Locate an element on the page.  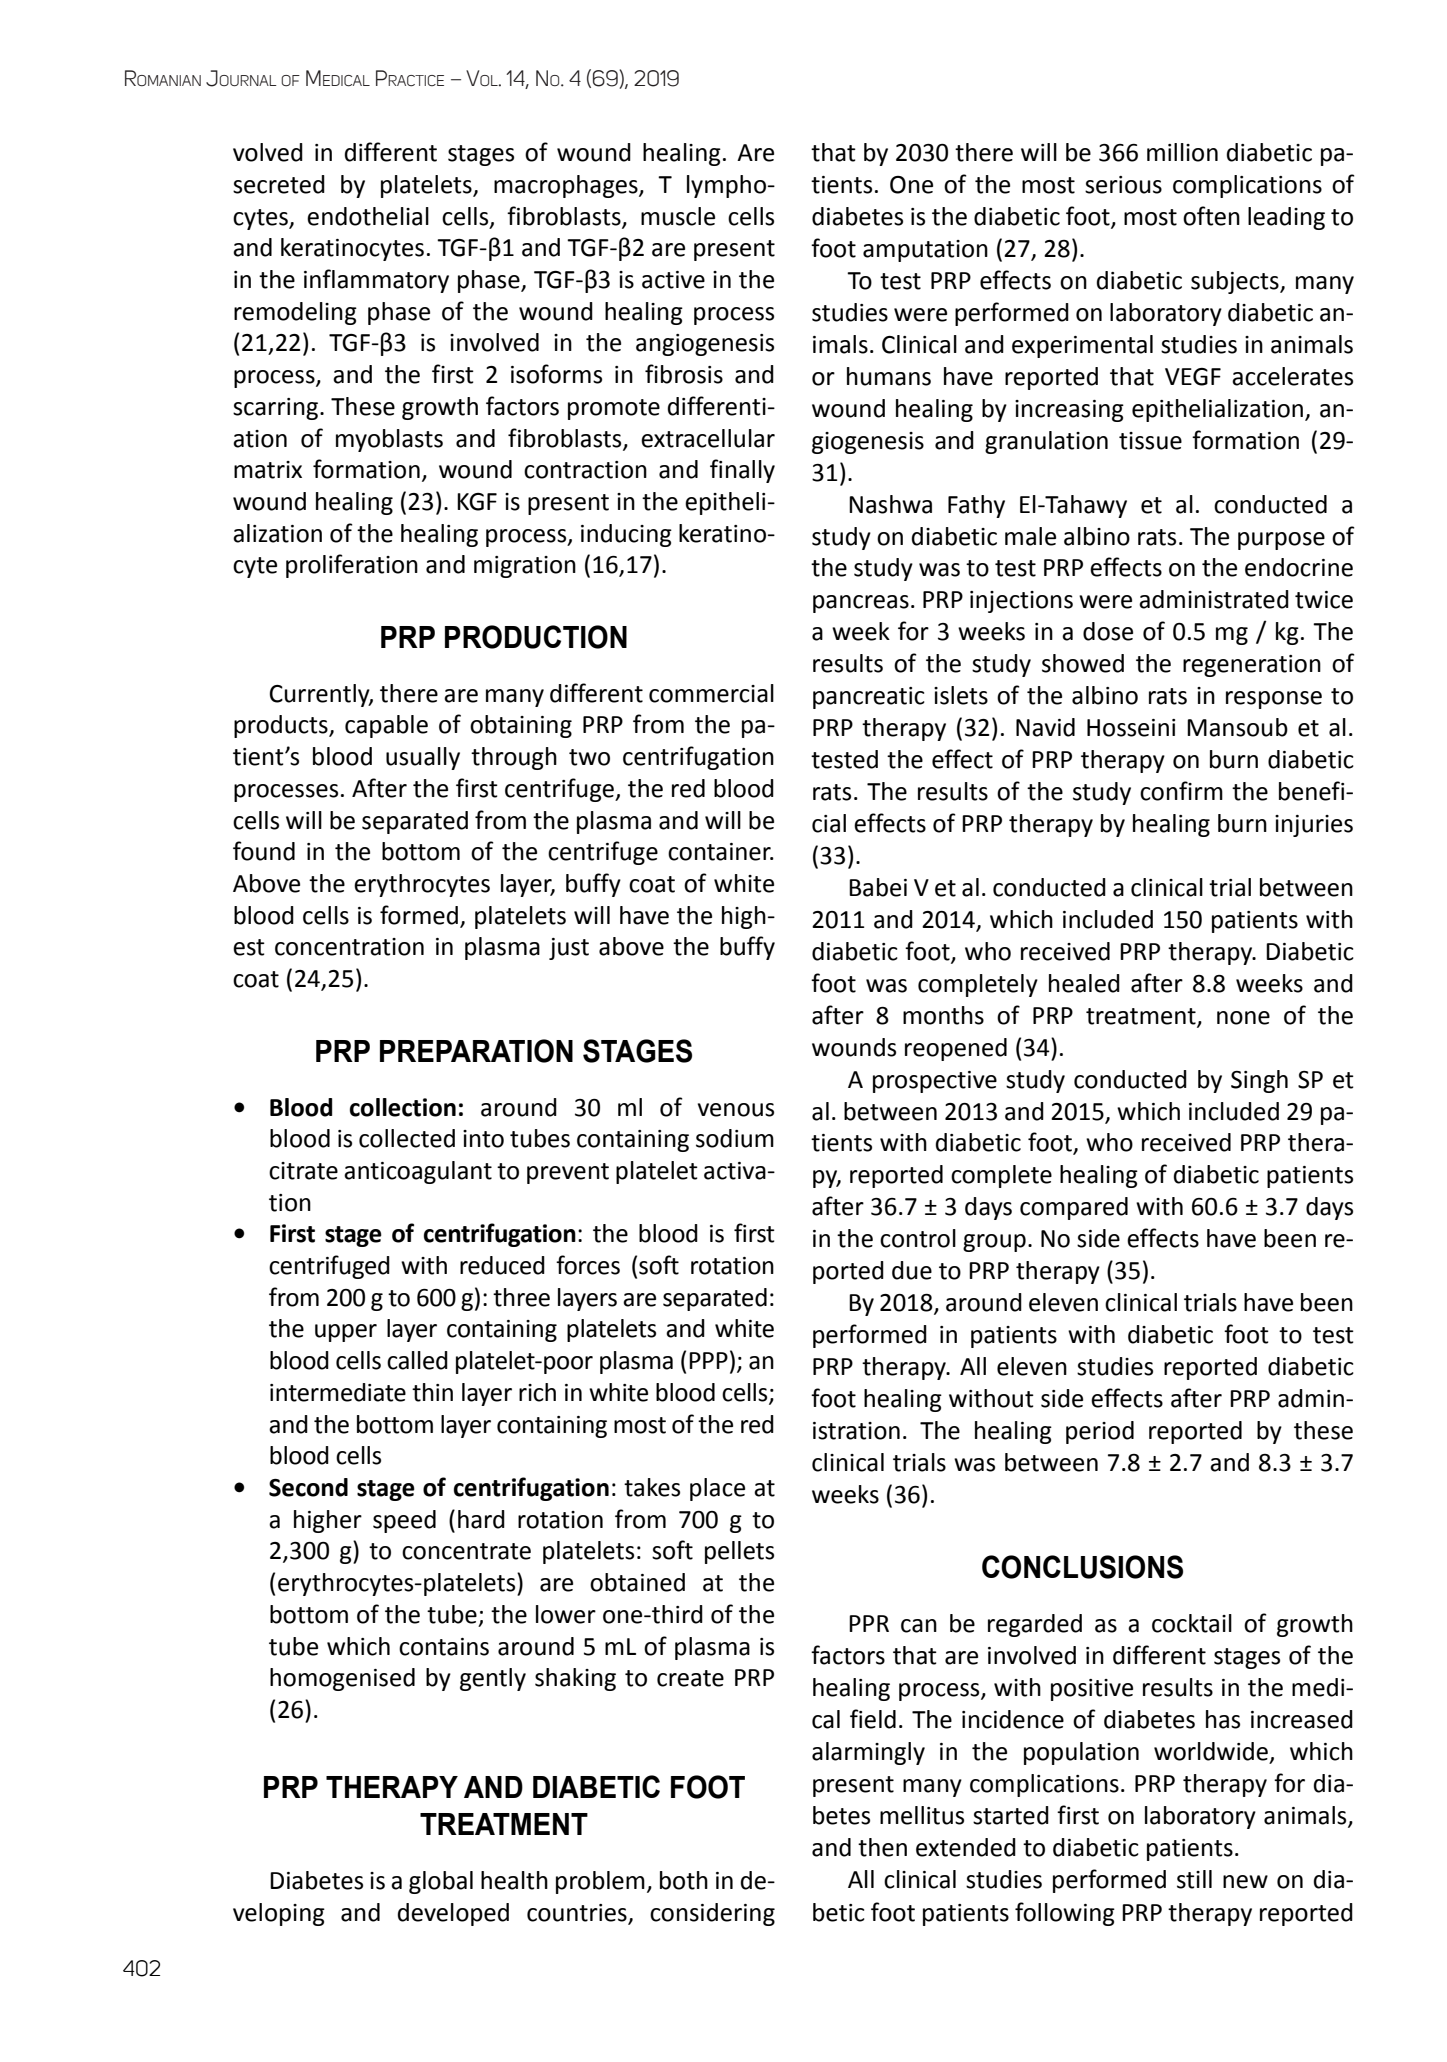
muscle is located at coordinates (678, 216).
